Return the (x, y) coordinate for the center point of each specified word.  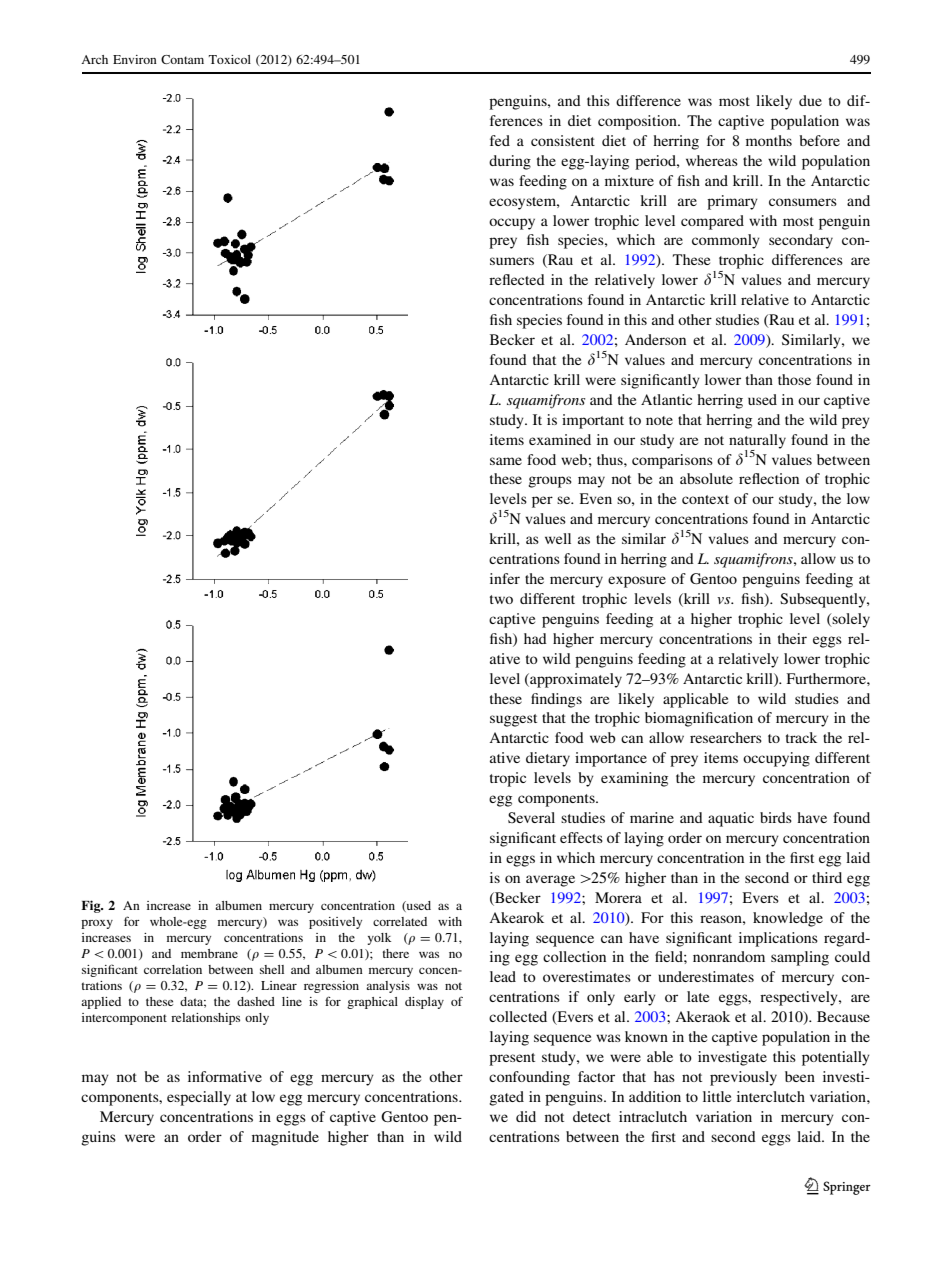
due (810, 100)
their (792, 638)
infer (505, 578)
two (501, 599)
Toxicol (230, 59)
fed (500, 140)
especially (199, 1098)
